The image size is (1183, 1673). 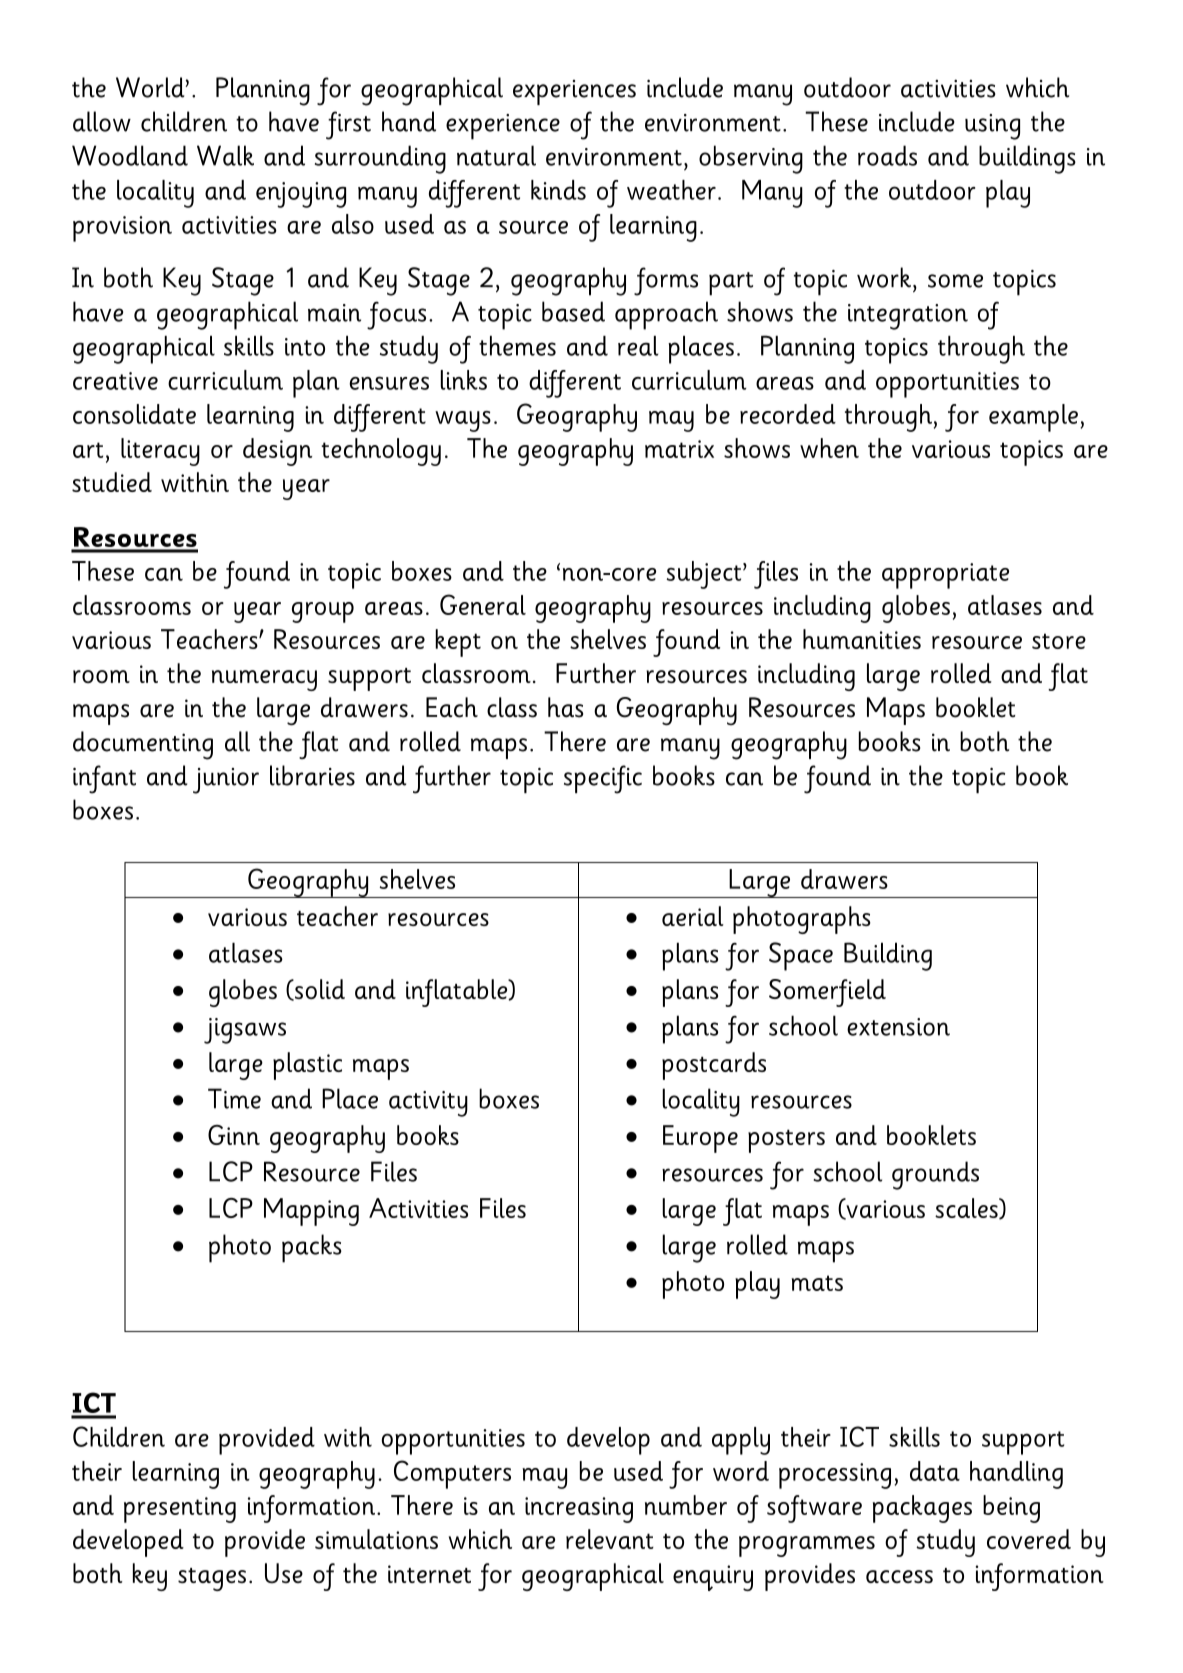 I want to click on example, so click(x=1033, y=418).
